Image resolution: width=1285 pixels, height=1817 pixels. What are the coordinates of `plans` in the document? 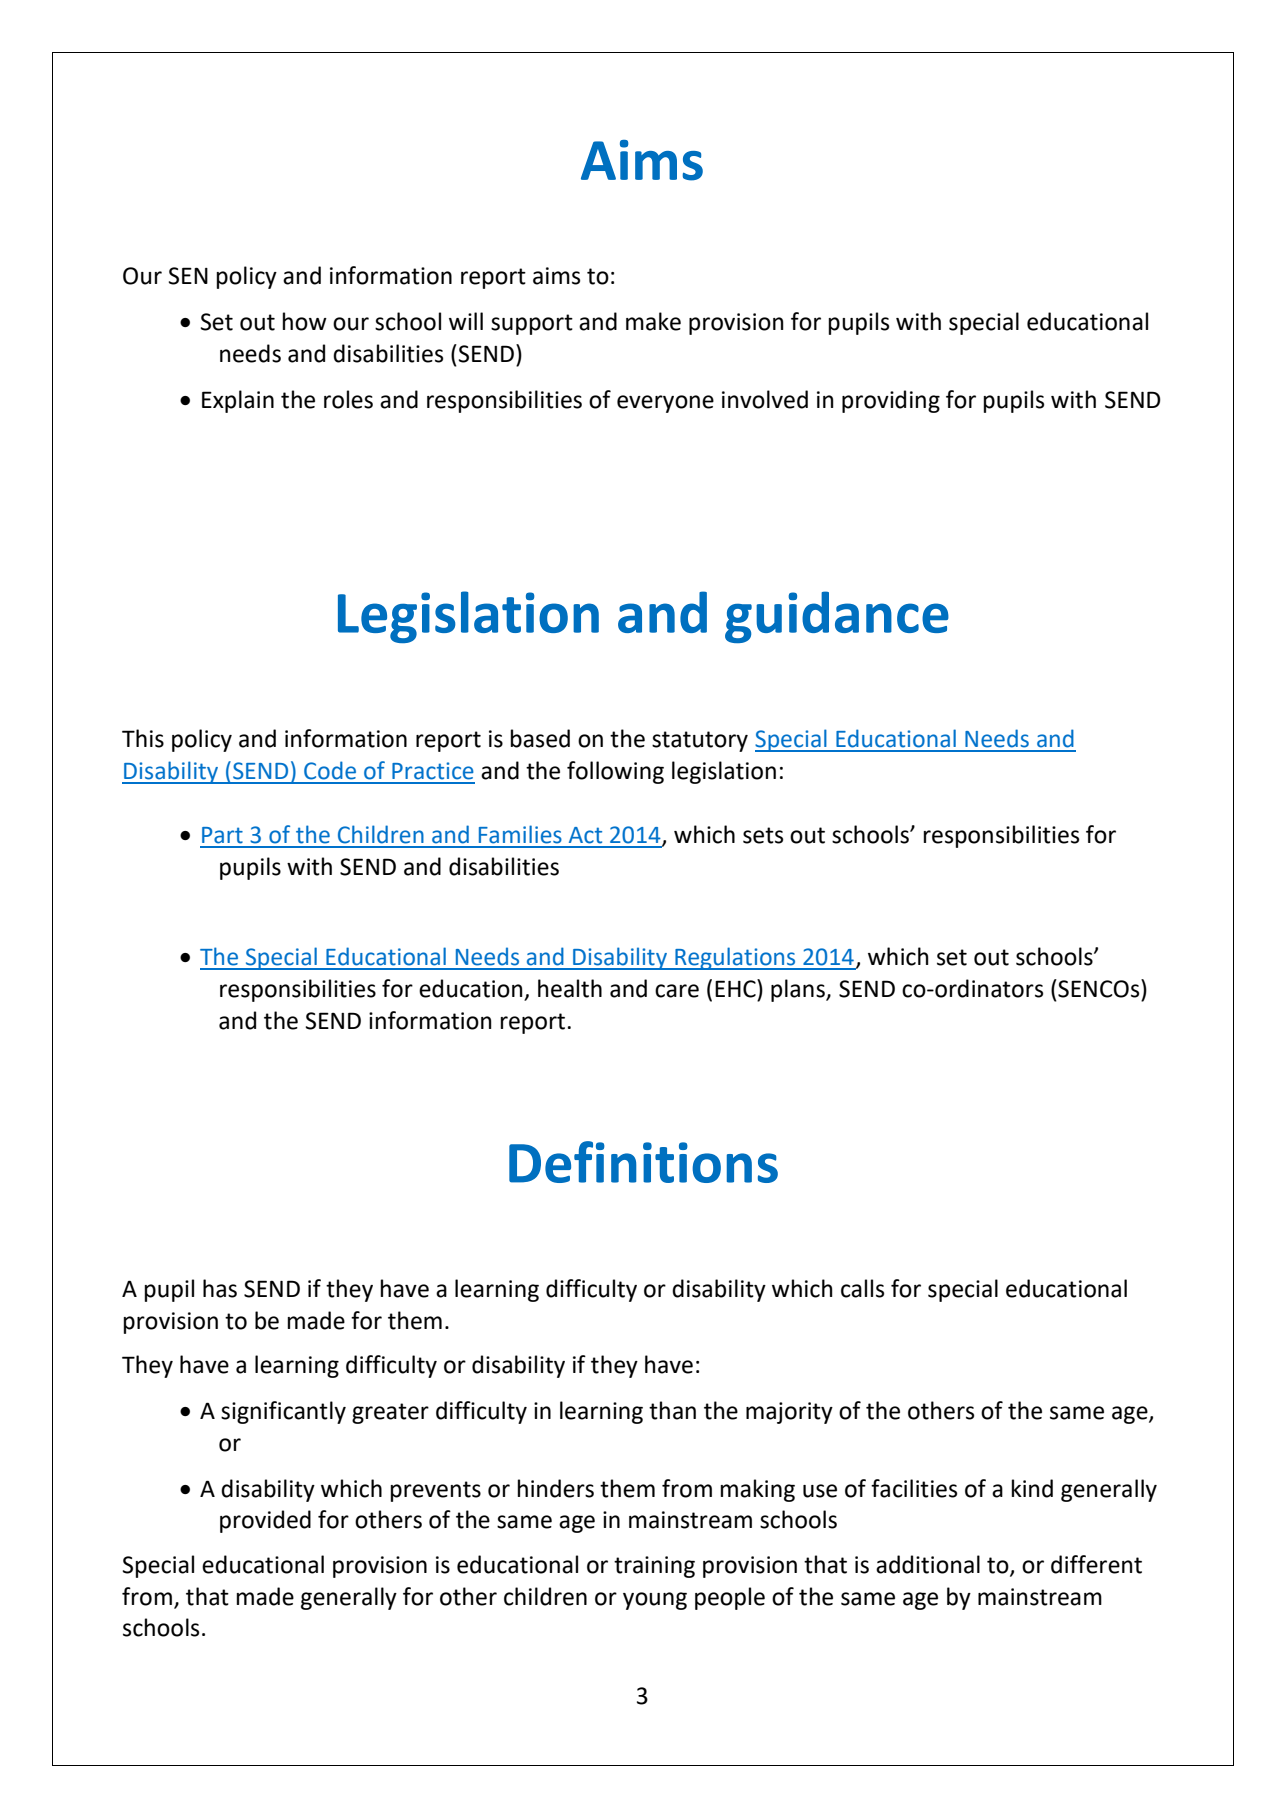 It's located at (799, 990).
